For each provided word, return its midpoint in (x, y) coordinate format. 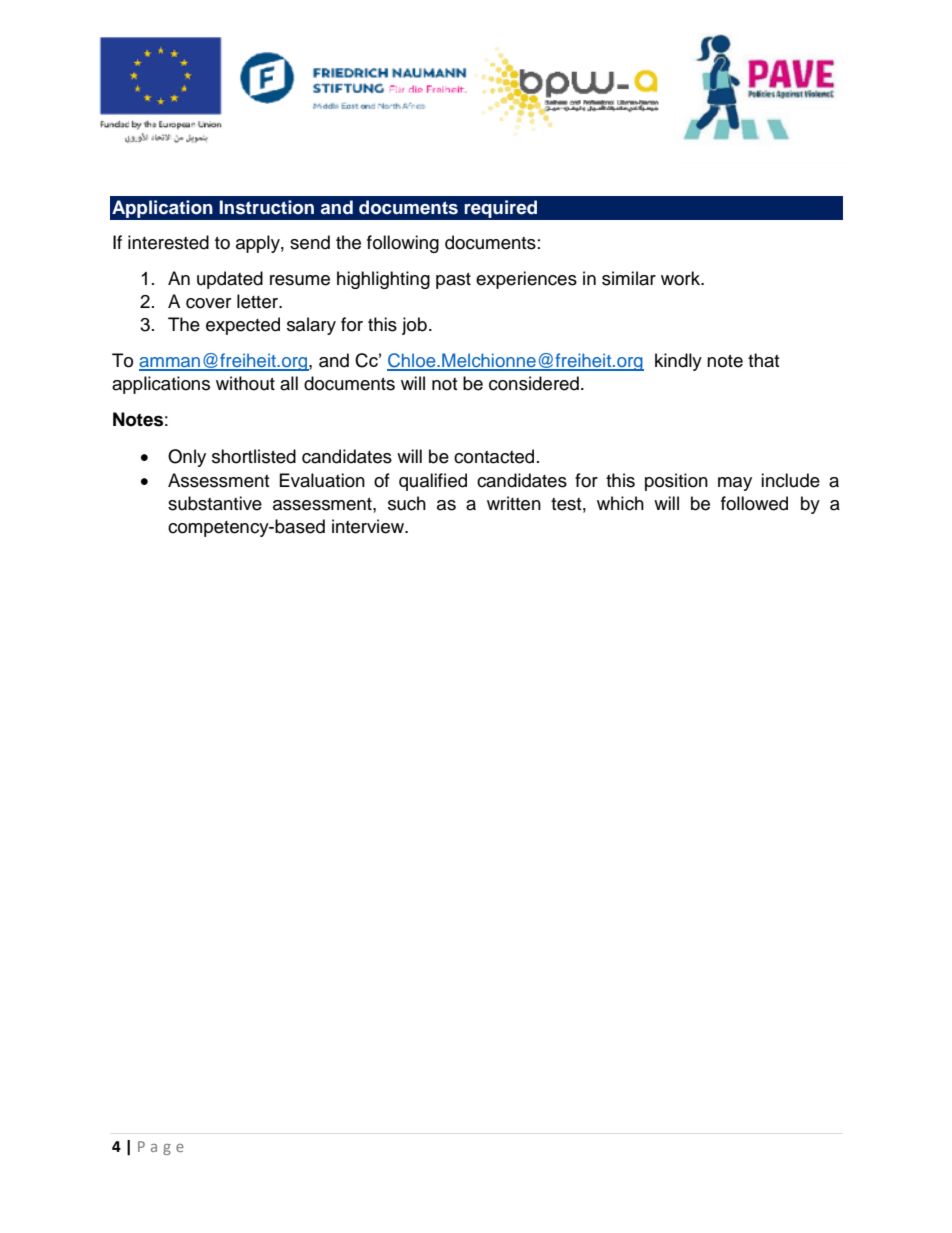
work (682, 278)
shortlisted (254, 456)
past (453, 281)
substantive (215, 503)
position (676, 482)
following (403, 244)
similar (629, 278)
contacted (494, 456)
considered (534, 383)
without (245, 383)
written (514, 503)
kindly (678, 362)
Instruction (266, 207)
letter (259, 301)
